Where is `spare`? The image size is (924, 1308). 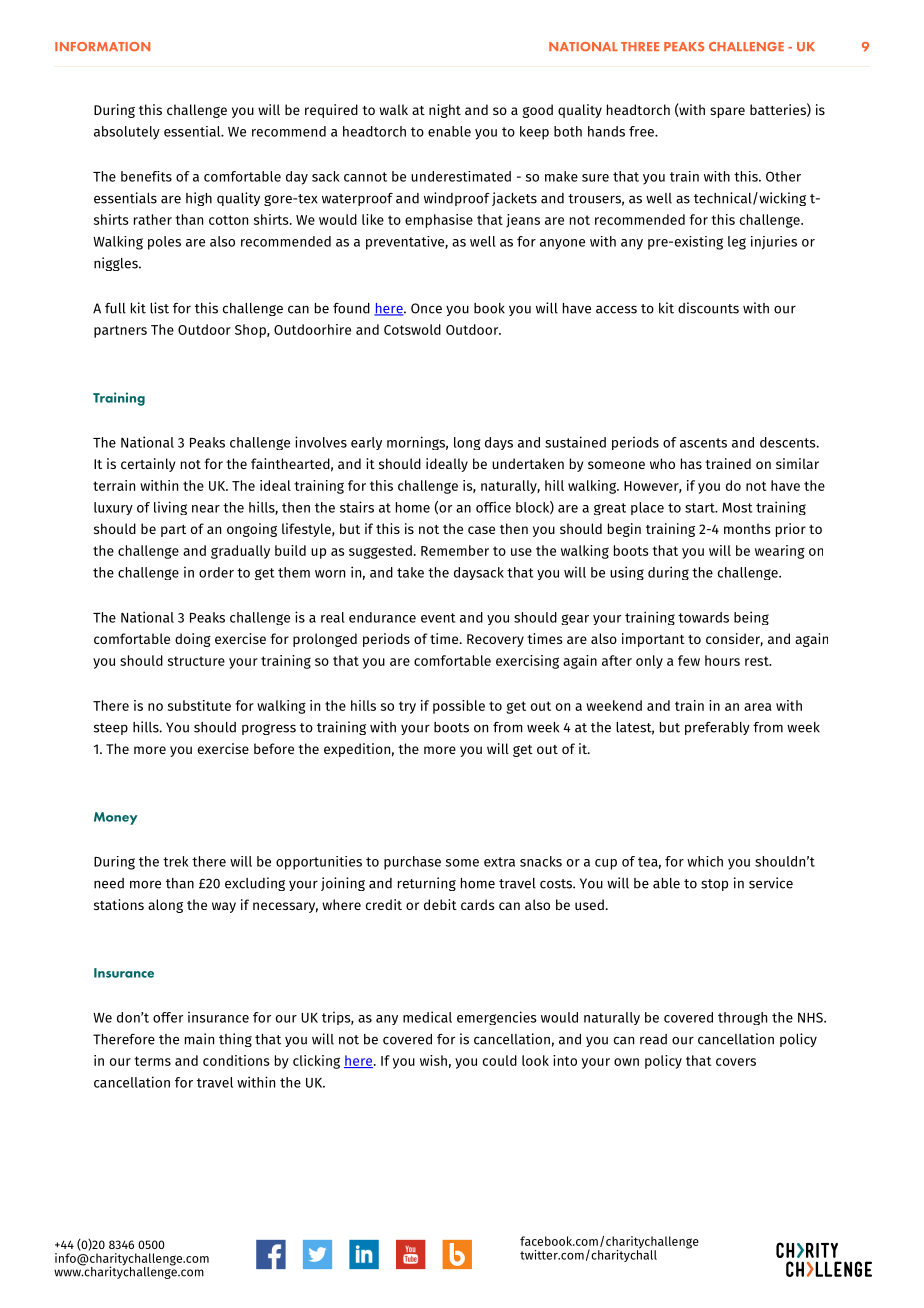
spare is located at coordinates (727, 112).
